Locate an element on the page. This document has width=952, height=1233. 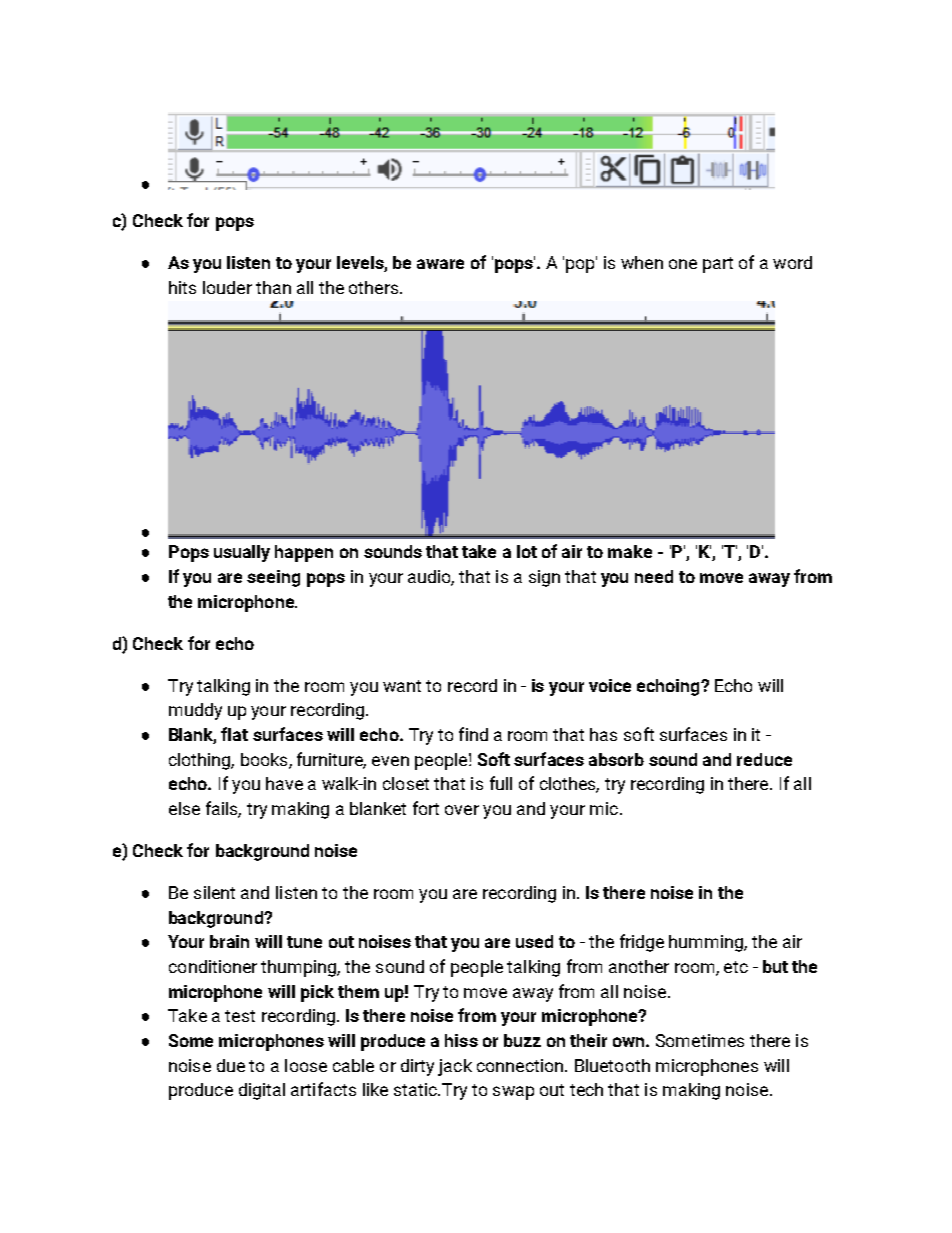
seeing is located at coordinates (273, 578).
